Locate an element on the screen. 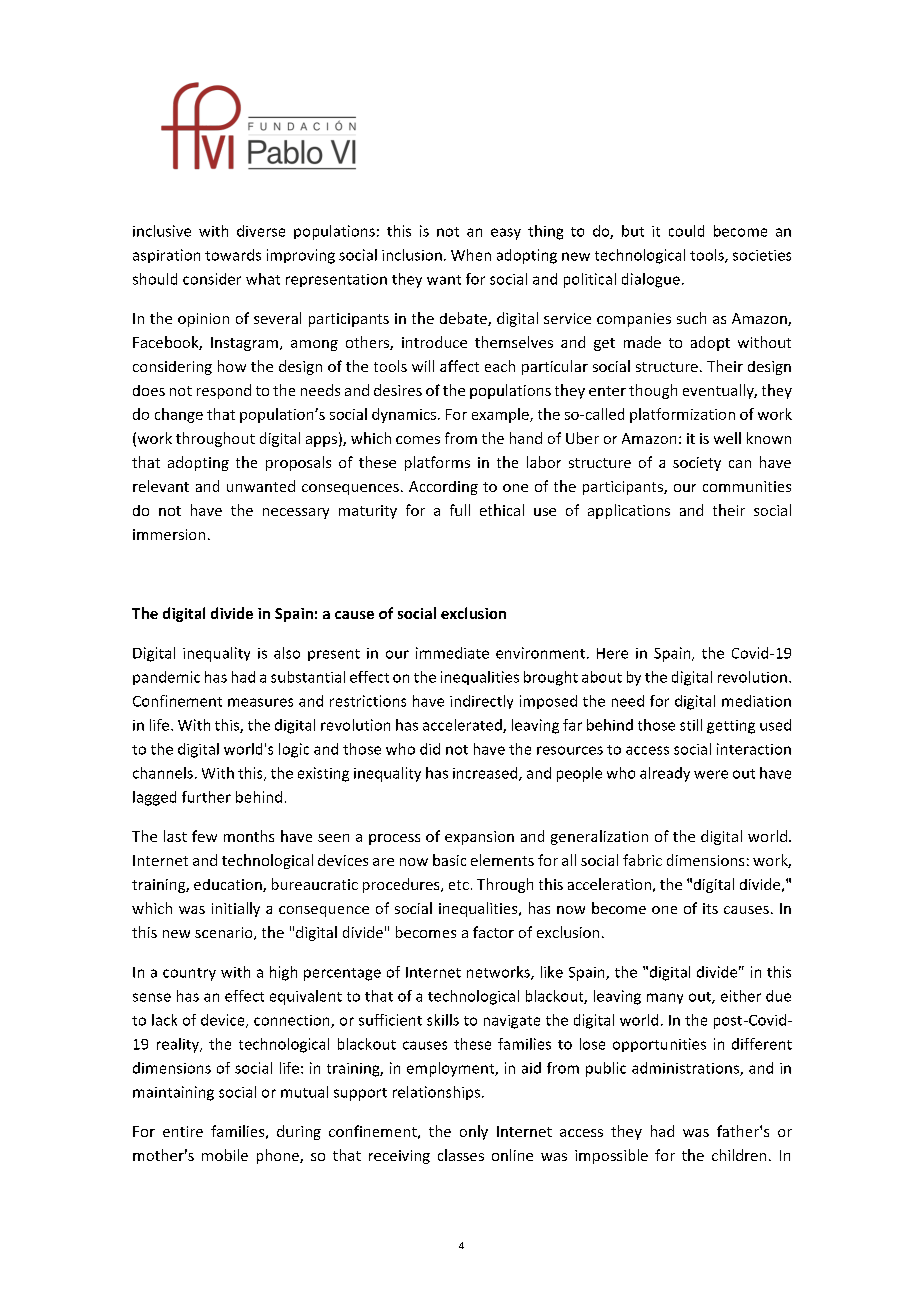 The height and width of the screenshot is (1308, 924). initially is located at coordinates (236, 909).
